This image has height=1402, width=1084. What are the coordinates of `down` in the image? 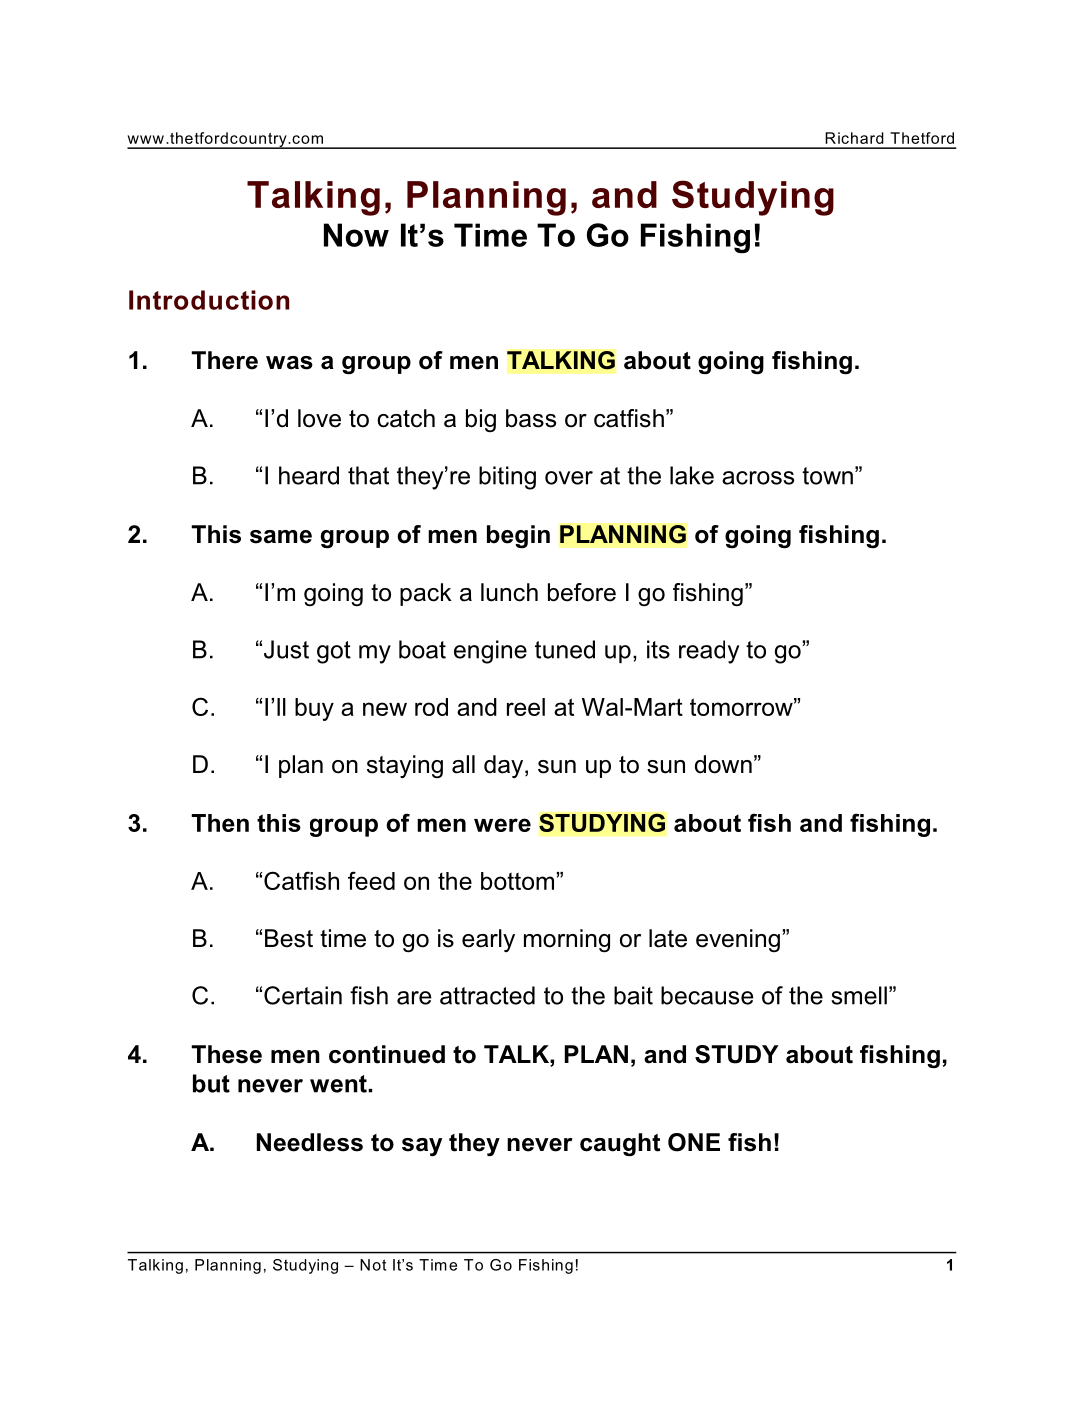 It's located at (723, 764).
